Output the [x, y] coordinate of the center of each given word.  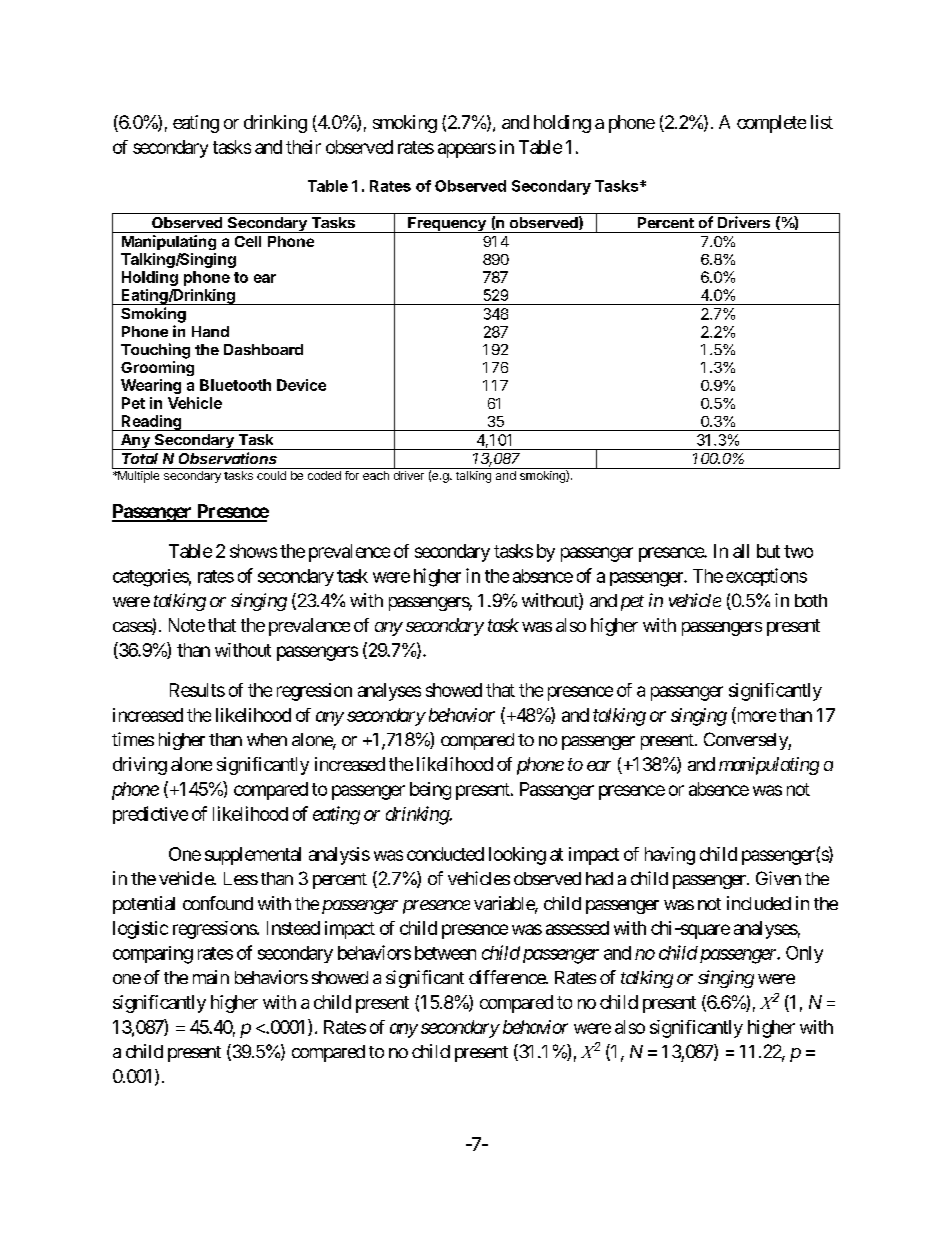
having [670, 856]
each [376, 475]
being [430, 791]
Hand [210, 331]
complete [771, 124]
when [267, 739]
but [768, 551]
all [741, 551]
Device [301, 385]
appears [467, 150]
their [303, 147]
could [271, 475]
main [211, 977]
